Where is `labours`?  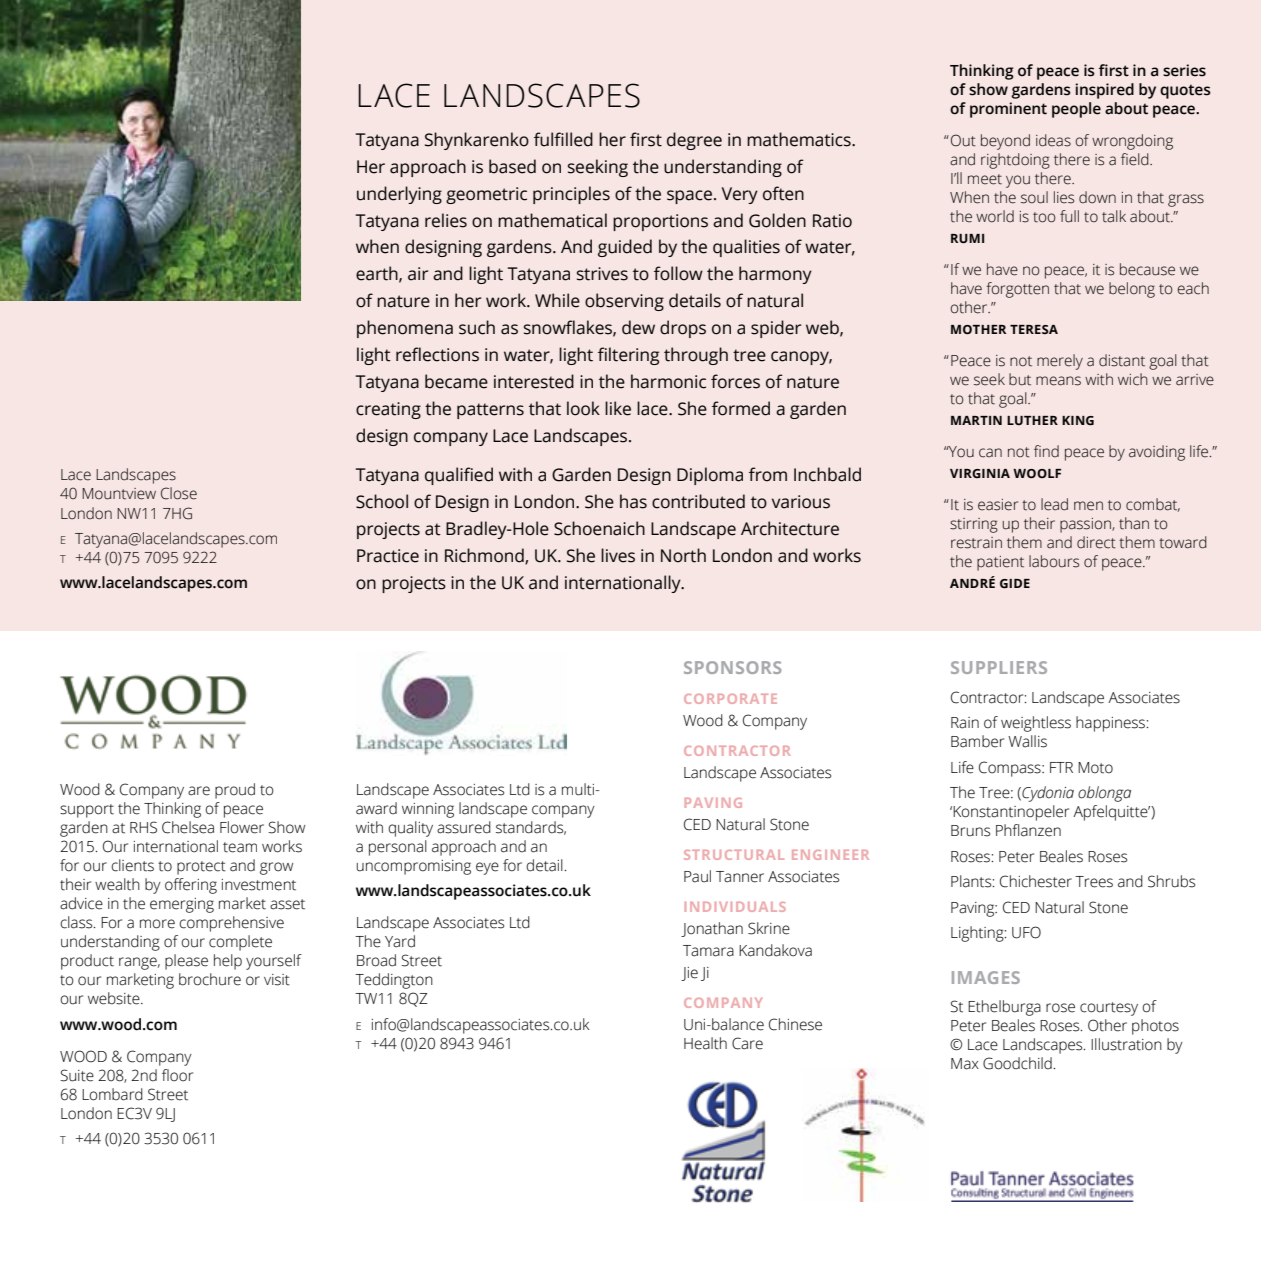 labours is located at coordinates (1054, 561).
